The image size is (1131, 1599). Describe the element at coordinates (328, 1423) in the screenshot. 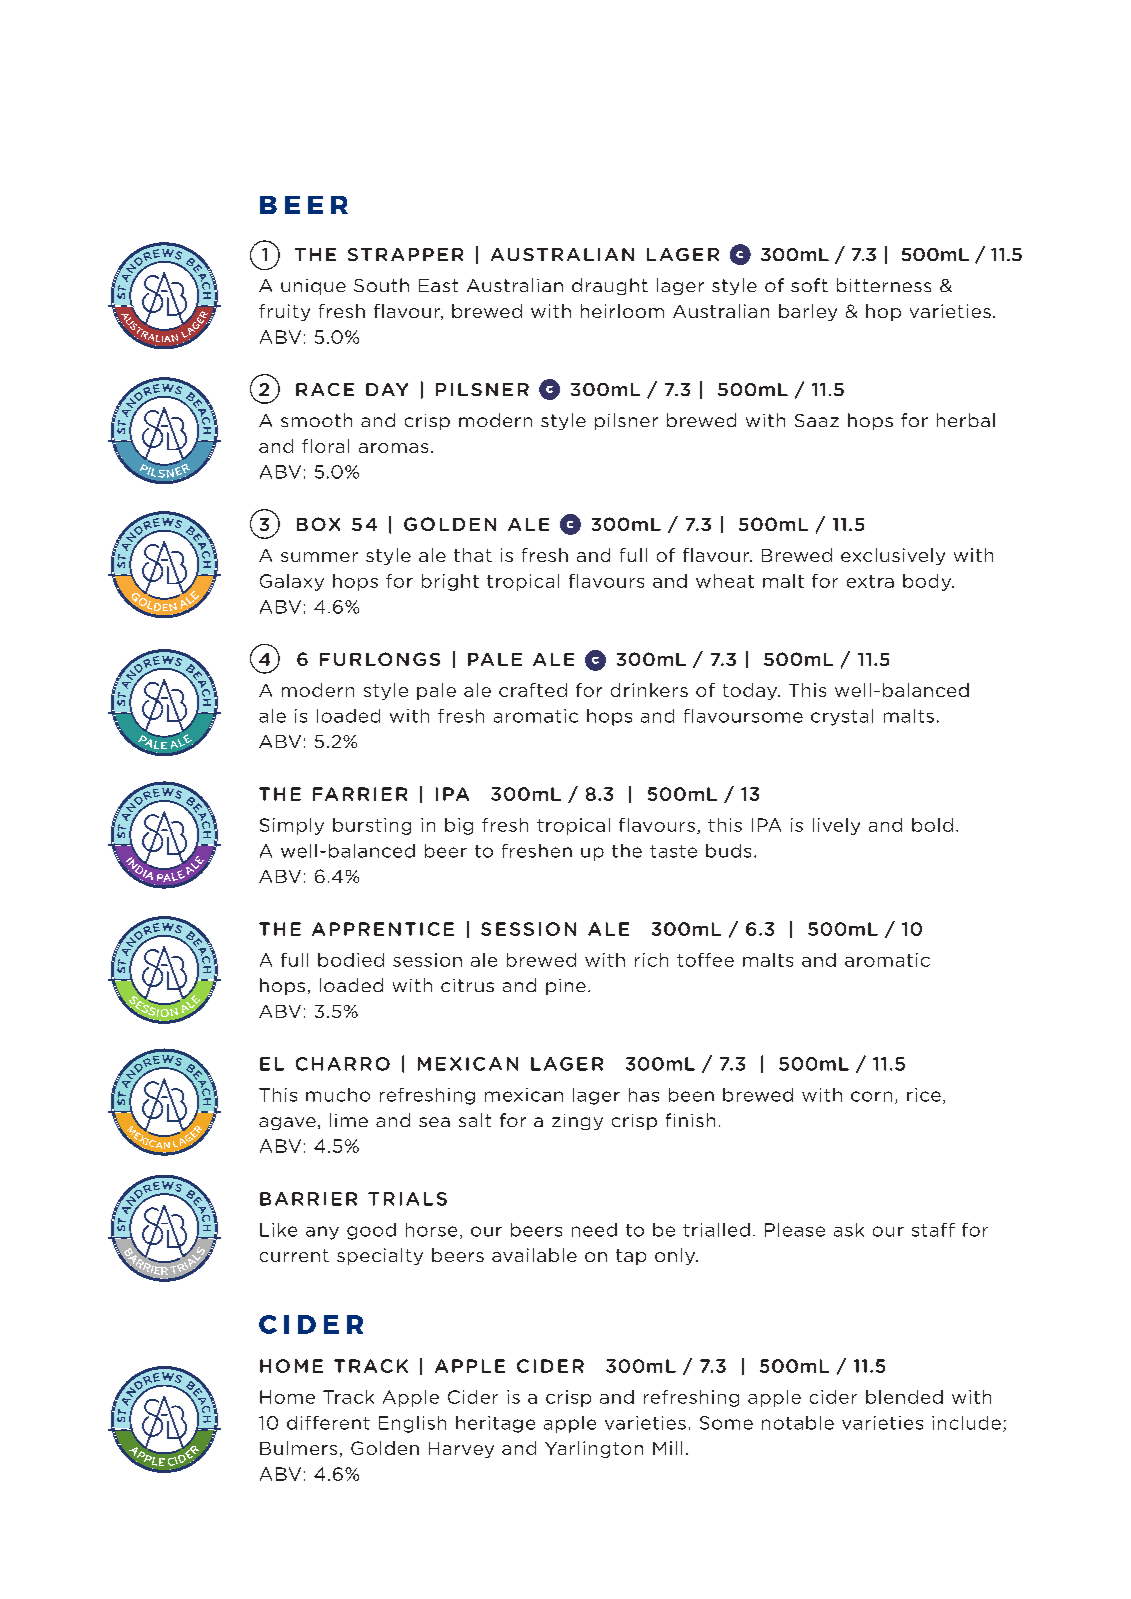

I see `different` at that location.
